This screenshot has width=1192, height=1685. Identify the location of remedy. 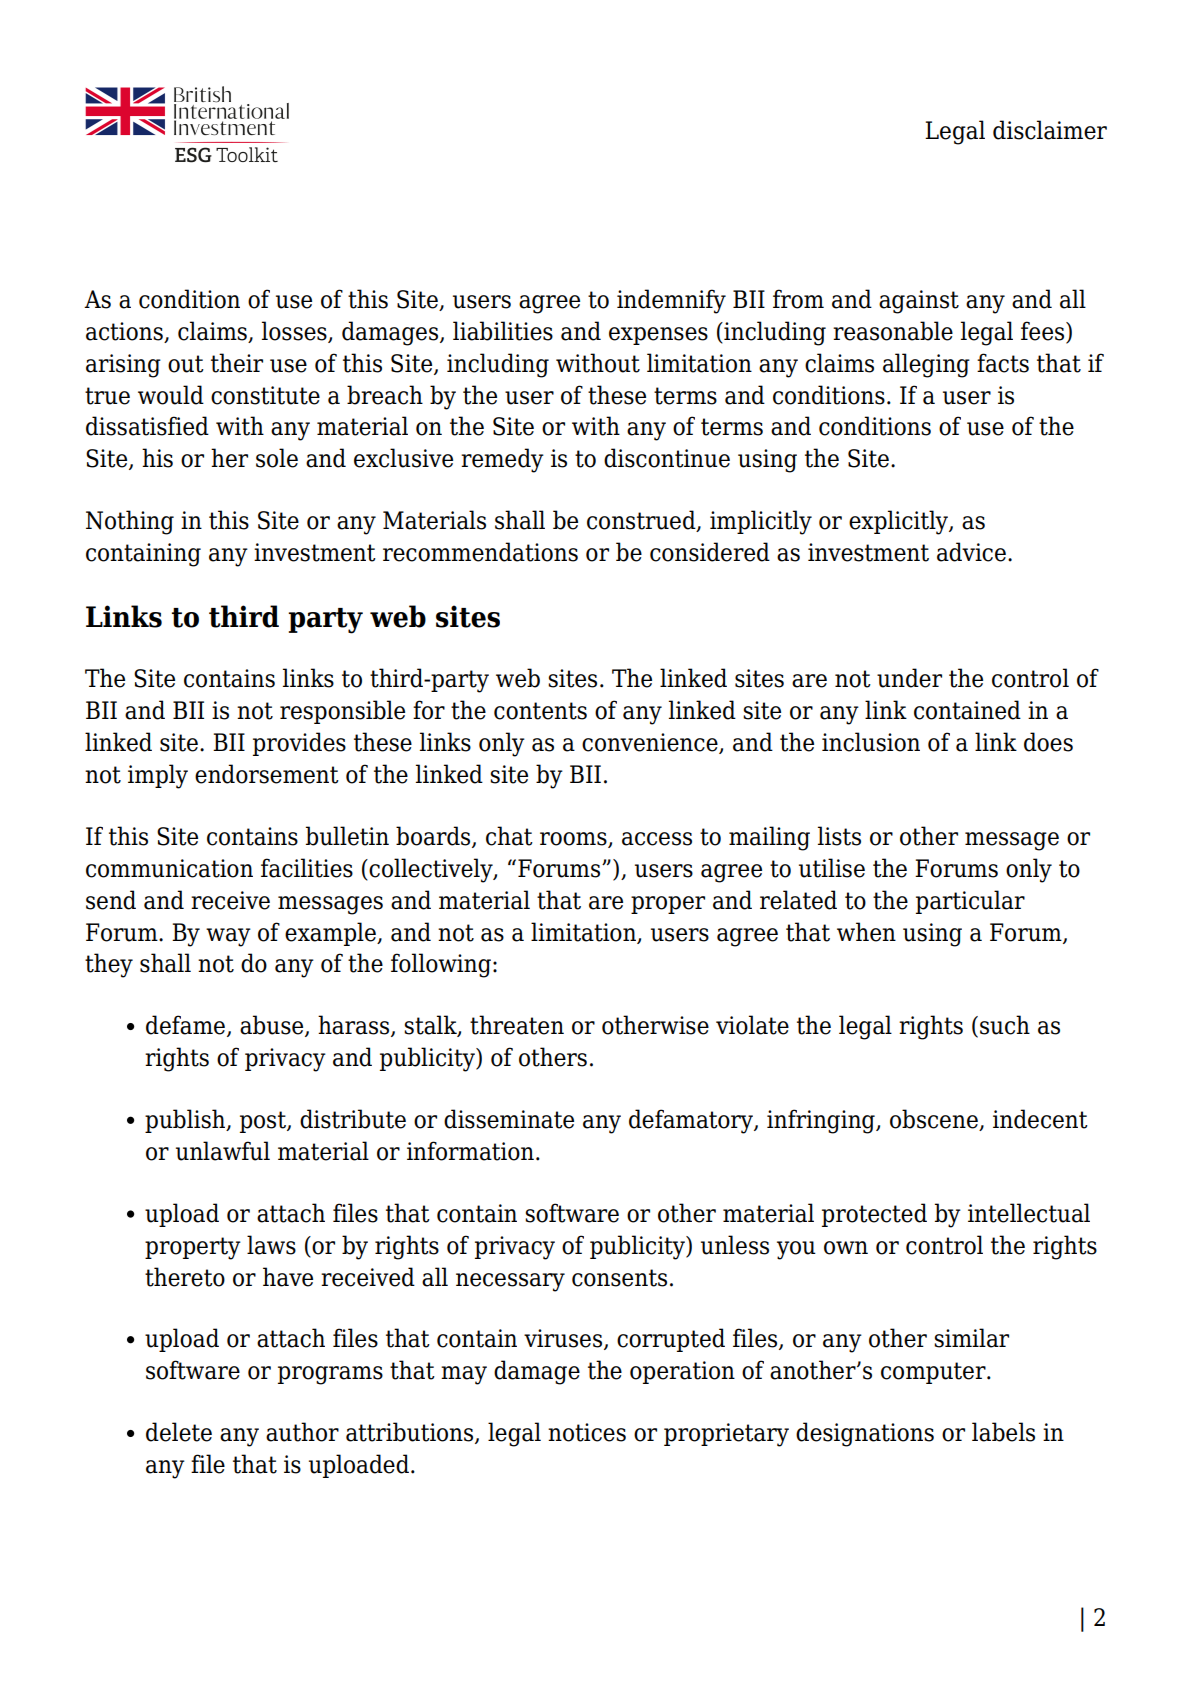
(502, 460).
